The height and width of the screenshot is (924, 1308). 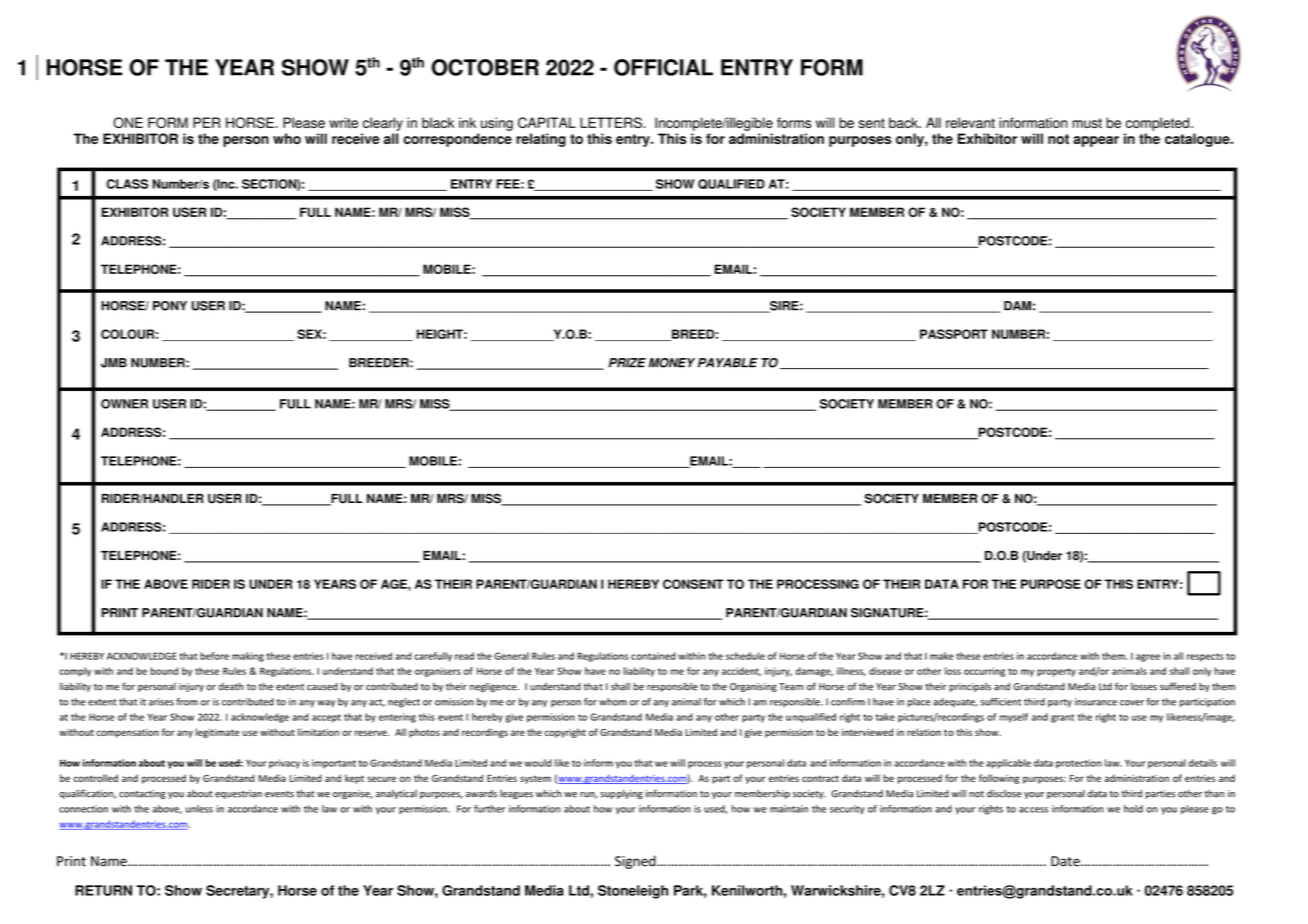 What do you see at coordinates (1148, 658) in the screenshot?
I see `agree` at bounding box center [1148, 658].
